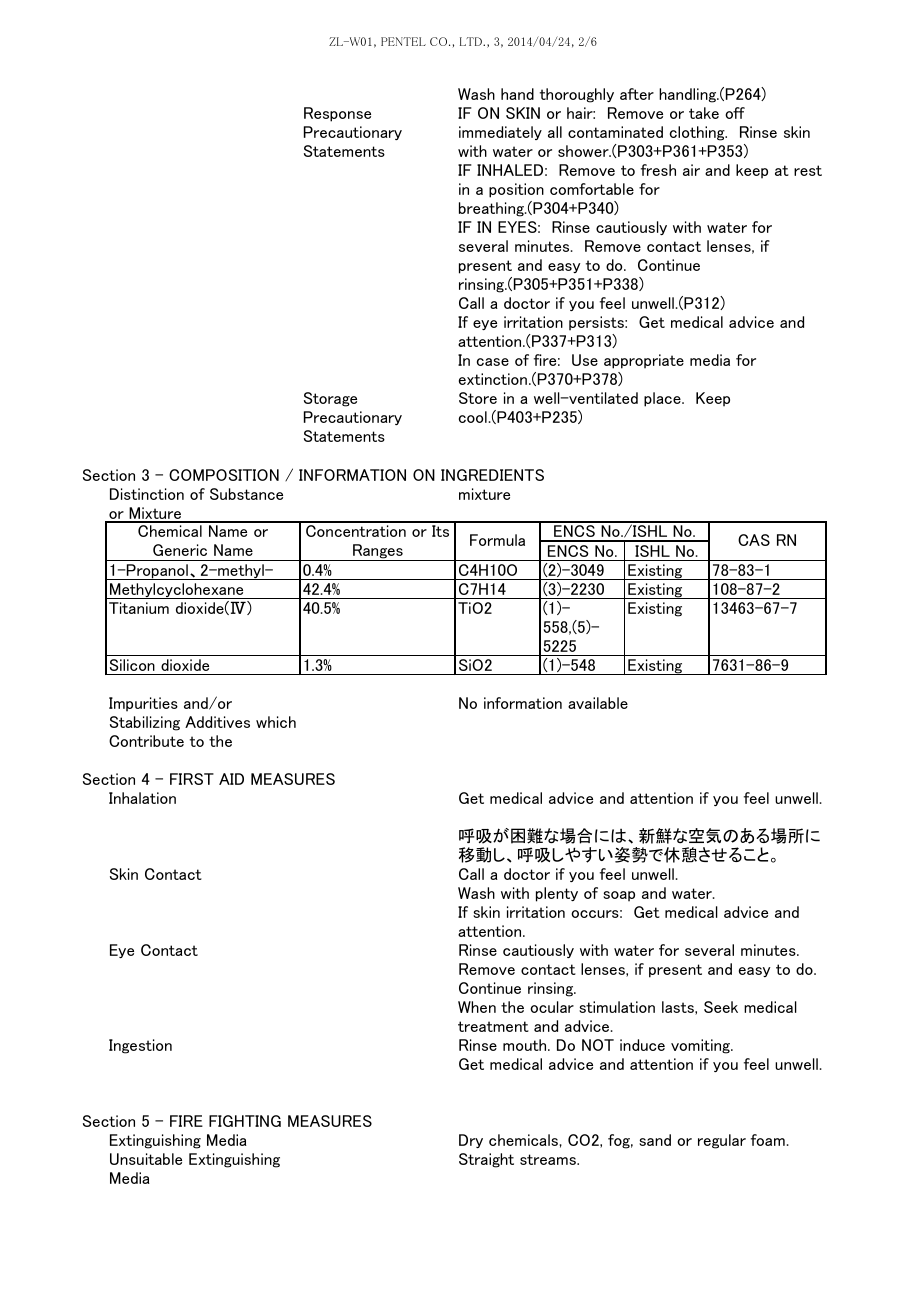 This screenshot has height=1308, width=924. What do you see at coordinates (180, 550) in the screenshot?
I see `Generic` at bounding box center [180, 550].
